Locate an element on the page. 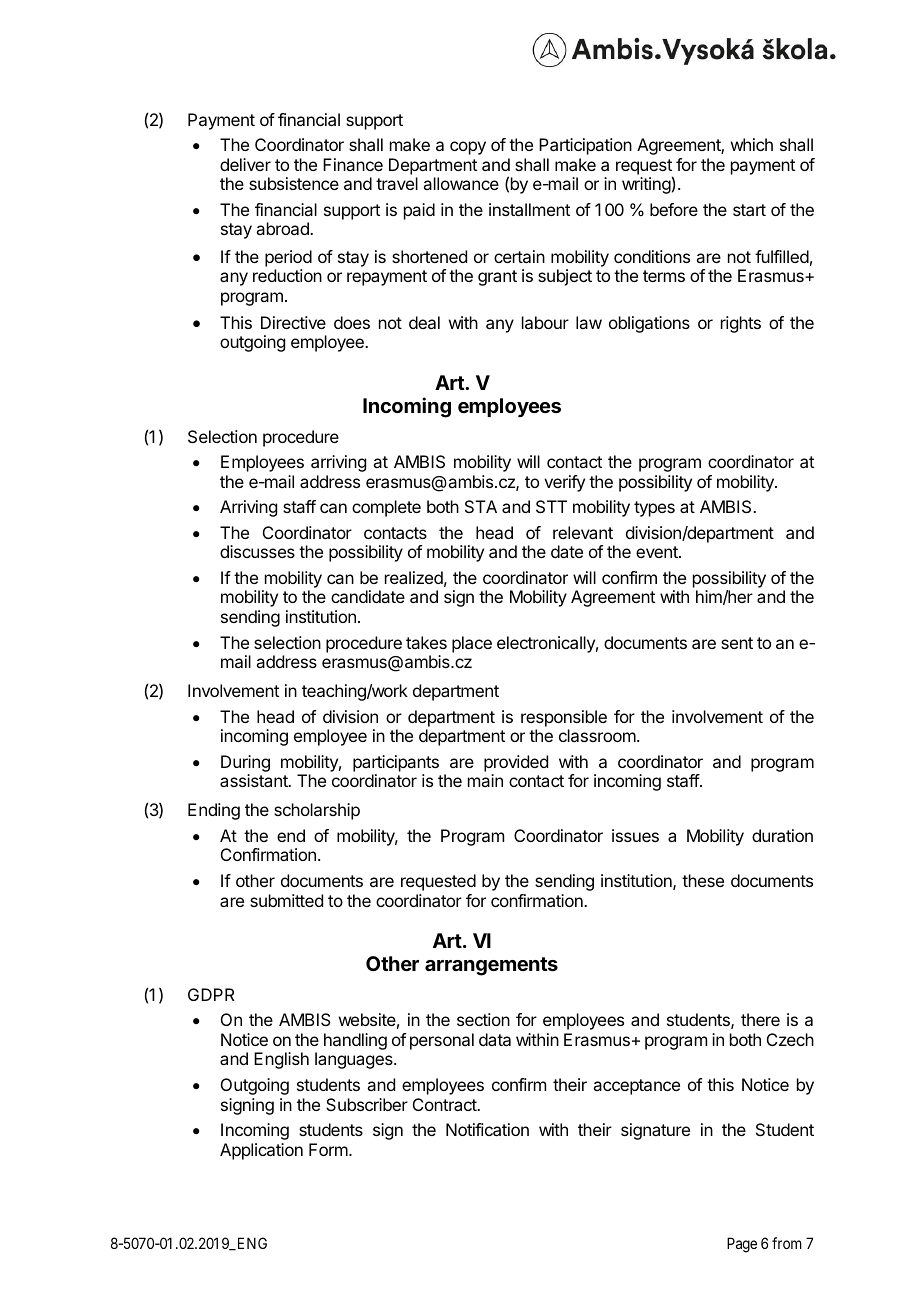 Image resolution: width=924 pixels, height=1308 pixels. Notification is located at coordinates (487, 1129).
